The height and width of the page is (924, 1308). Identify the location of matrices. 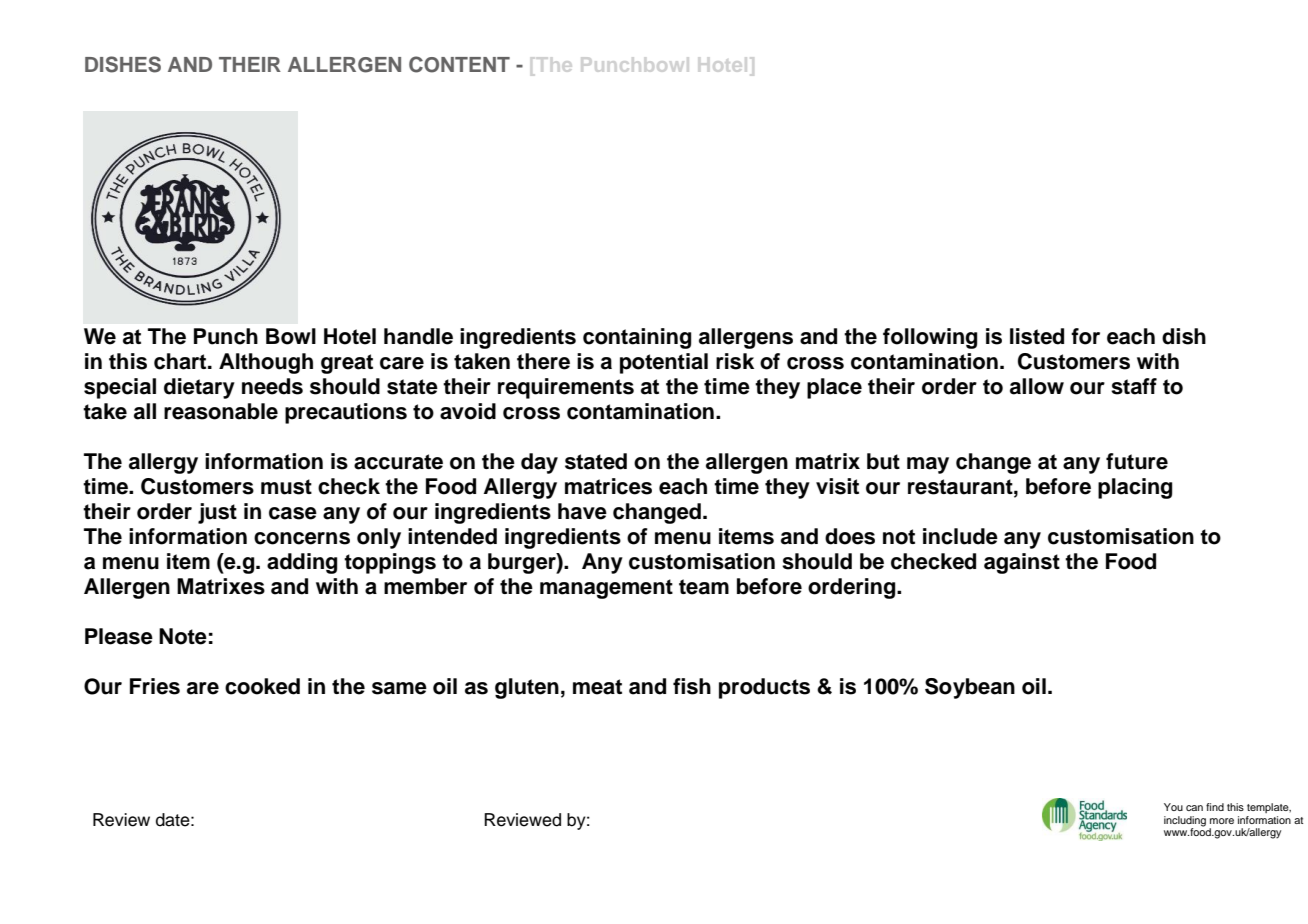
(608, 486).
